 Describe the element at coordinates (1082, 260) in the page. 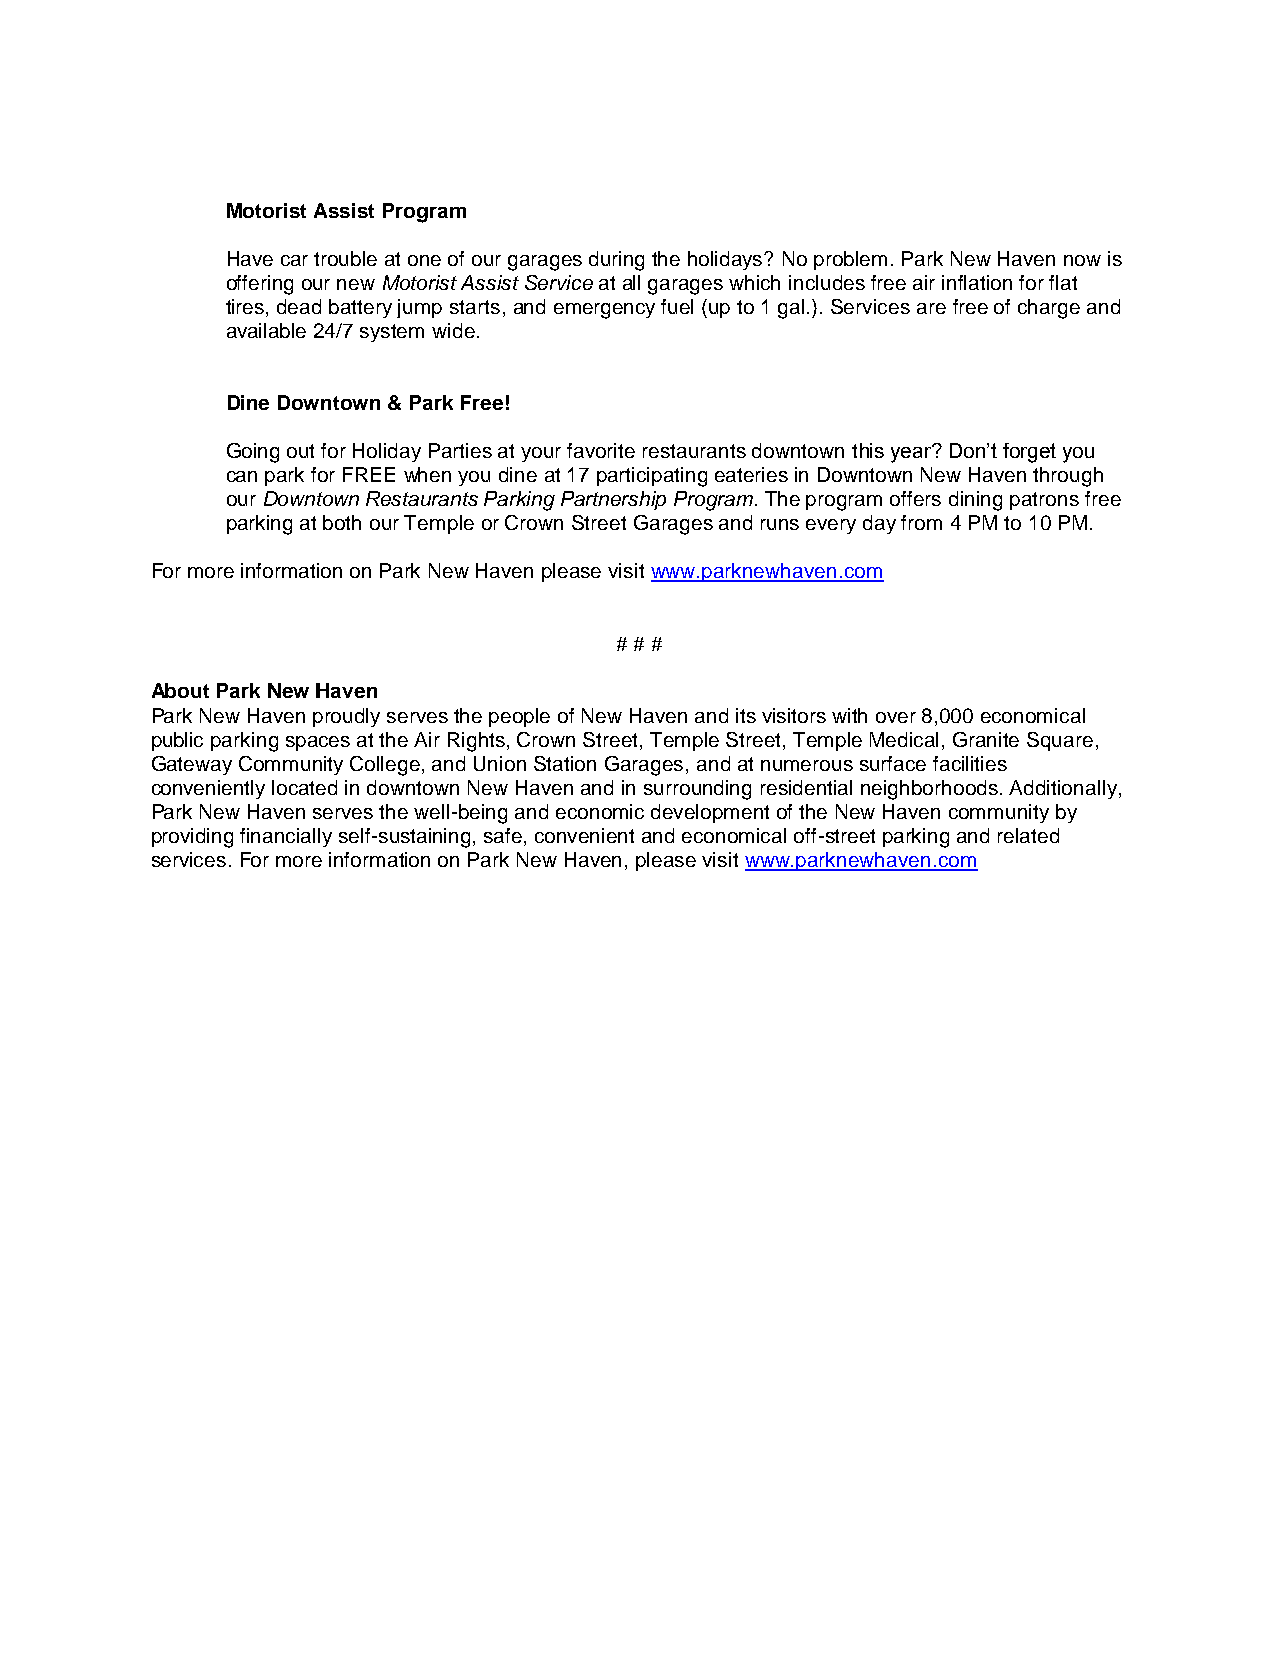

I see `now` at that location.
